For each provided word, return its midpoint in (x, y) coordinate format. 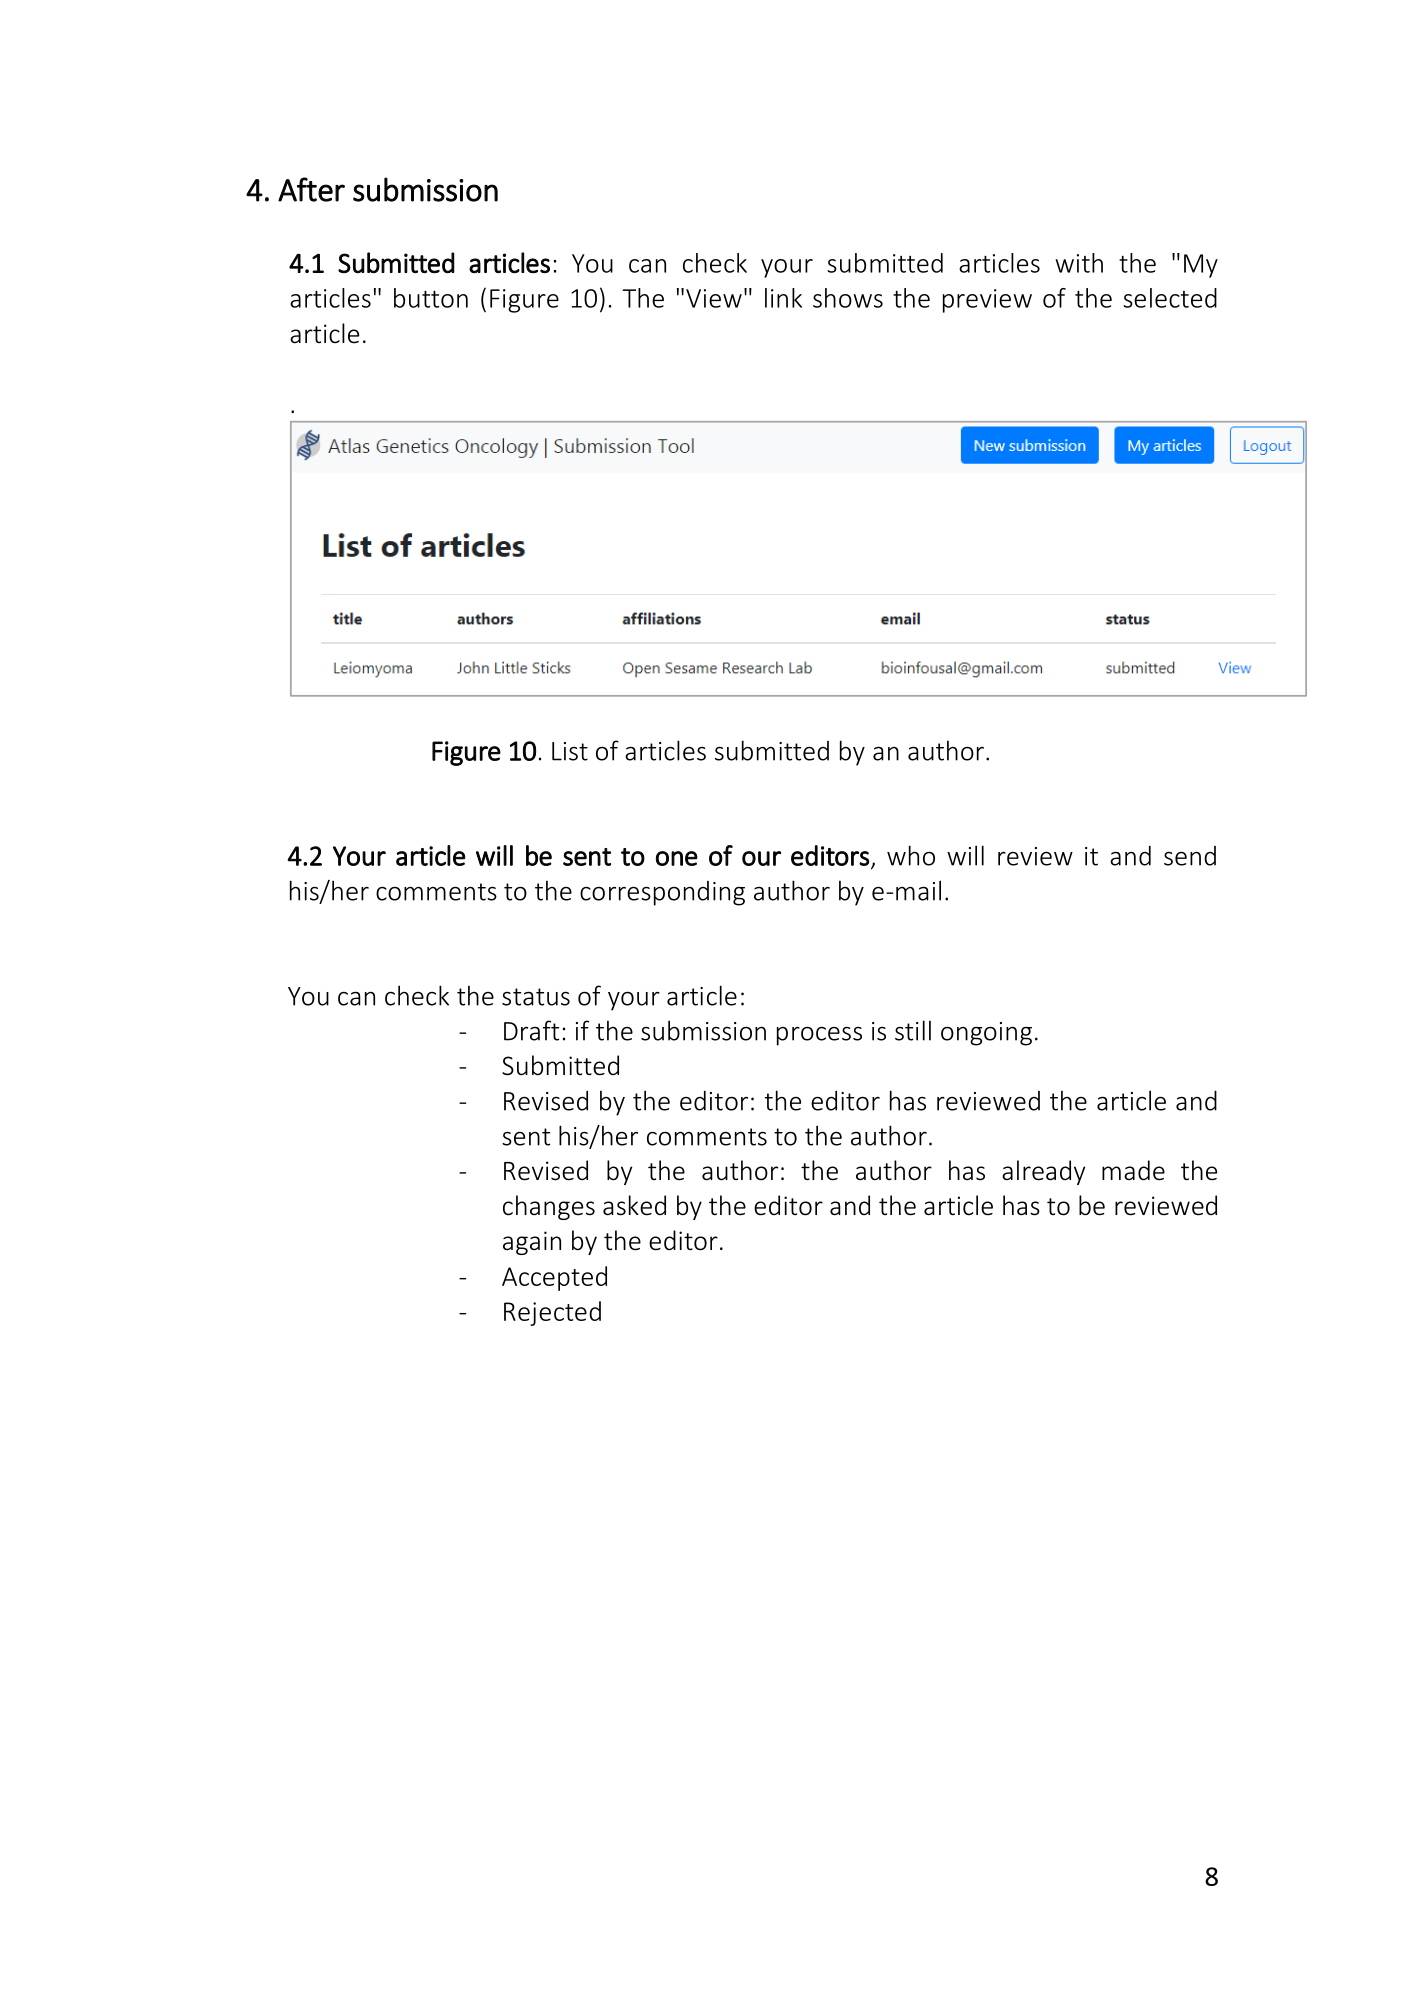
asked (634, 1205)
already (1043, 1172)
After (311, 189)
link (783, 298)
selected (1170, 298)
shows (848, 298)
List (570, 751)
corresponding (662, 893)
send (1190, 856)
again (532, 1243)
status (536, 997)
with (1079, 263)
